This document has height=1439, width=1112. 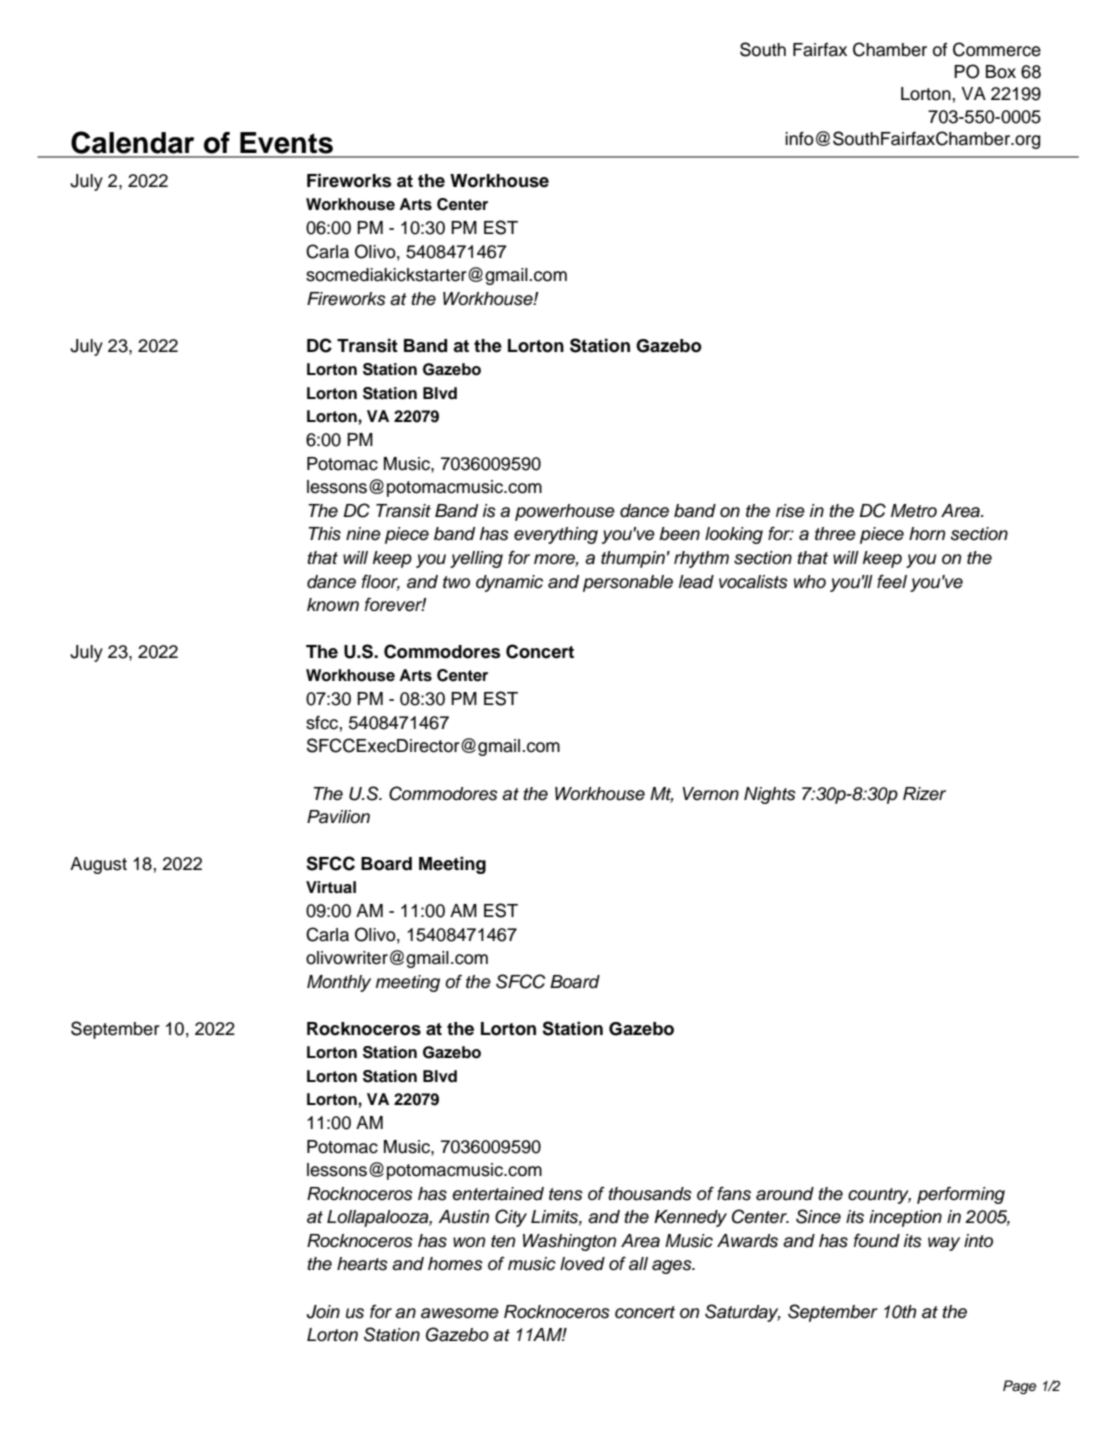 I want to click on Commerce, so click(x=997, y=49).
